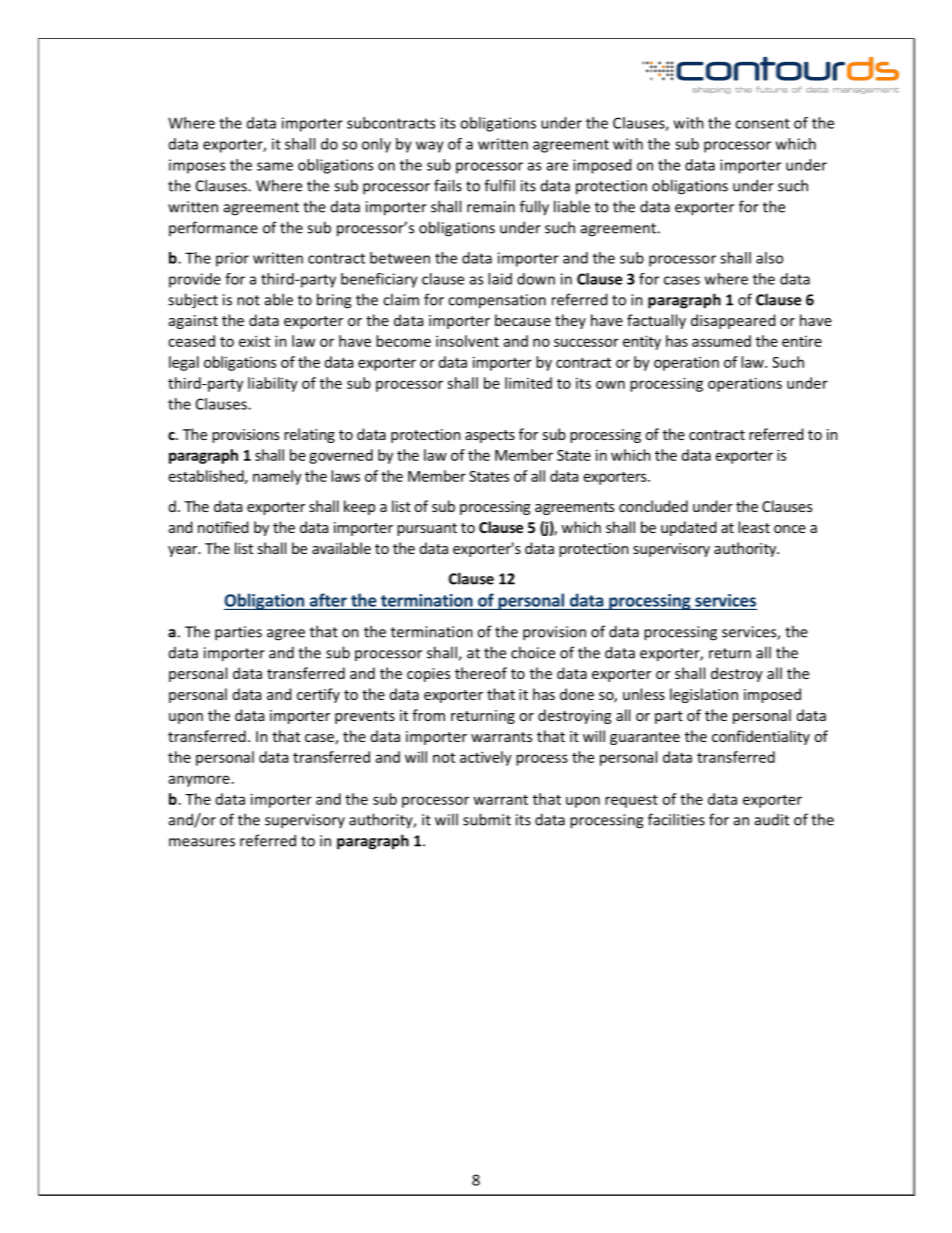  What do you see at coordinates (528, 383) in the page?
I see `limited` at bounding box center [528, 383].
